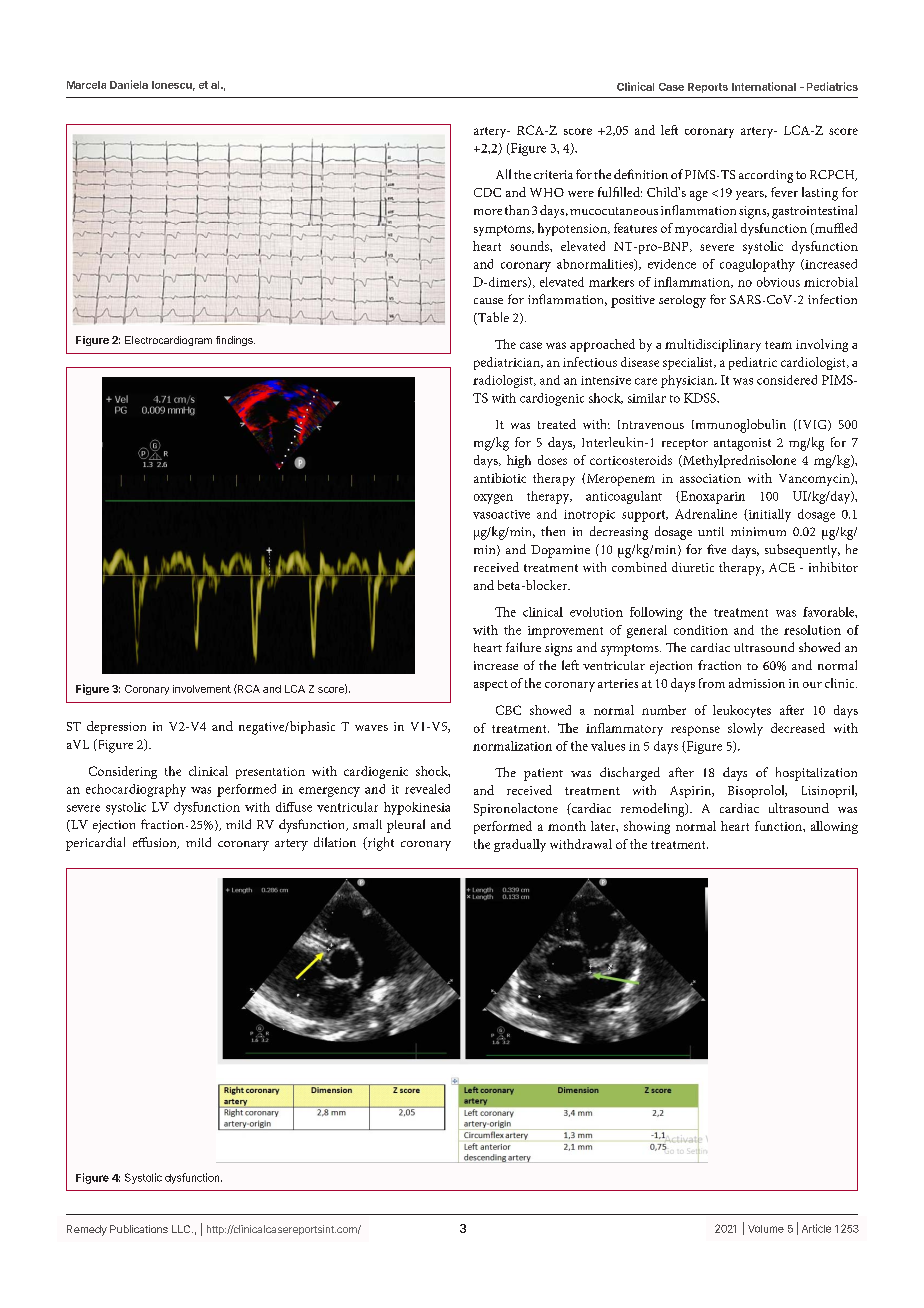  I want to click on CDC, so click(487, 192).
